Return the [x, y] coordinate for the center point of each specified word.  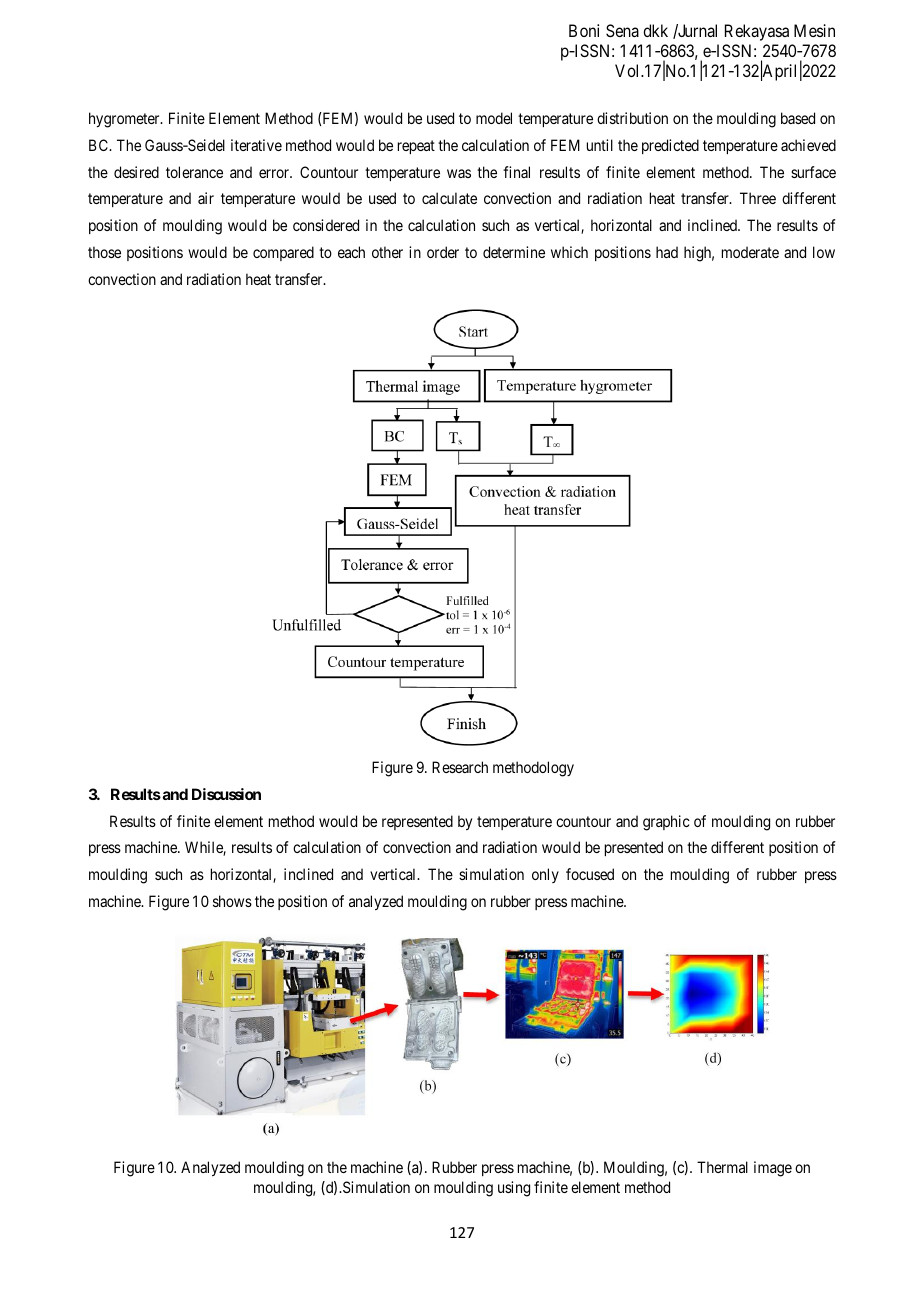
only [545, 875]
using [514, 1189]
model [494, 118]
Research [460, 767]
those [104, 252]
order [443, 252]
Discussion [226, 794]
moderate [750, 252]
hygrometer [125, 120]
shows [232, 901]
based [798, 118]
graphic [666, 823]
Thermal [722, 1167]
